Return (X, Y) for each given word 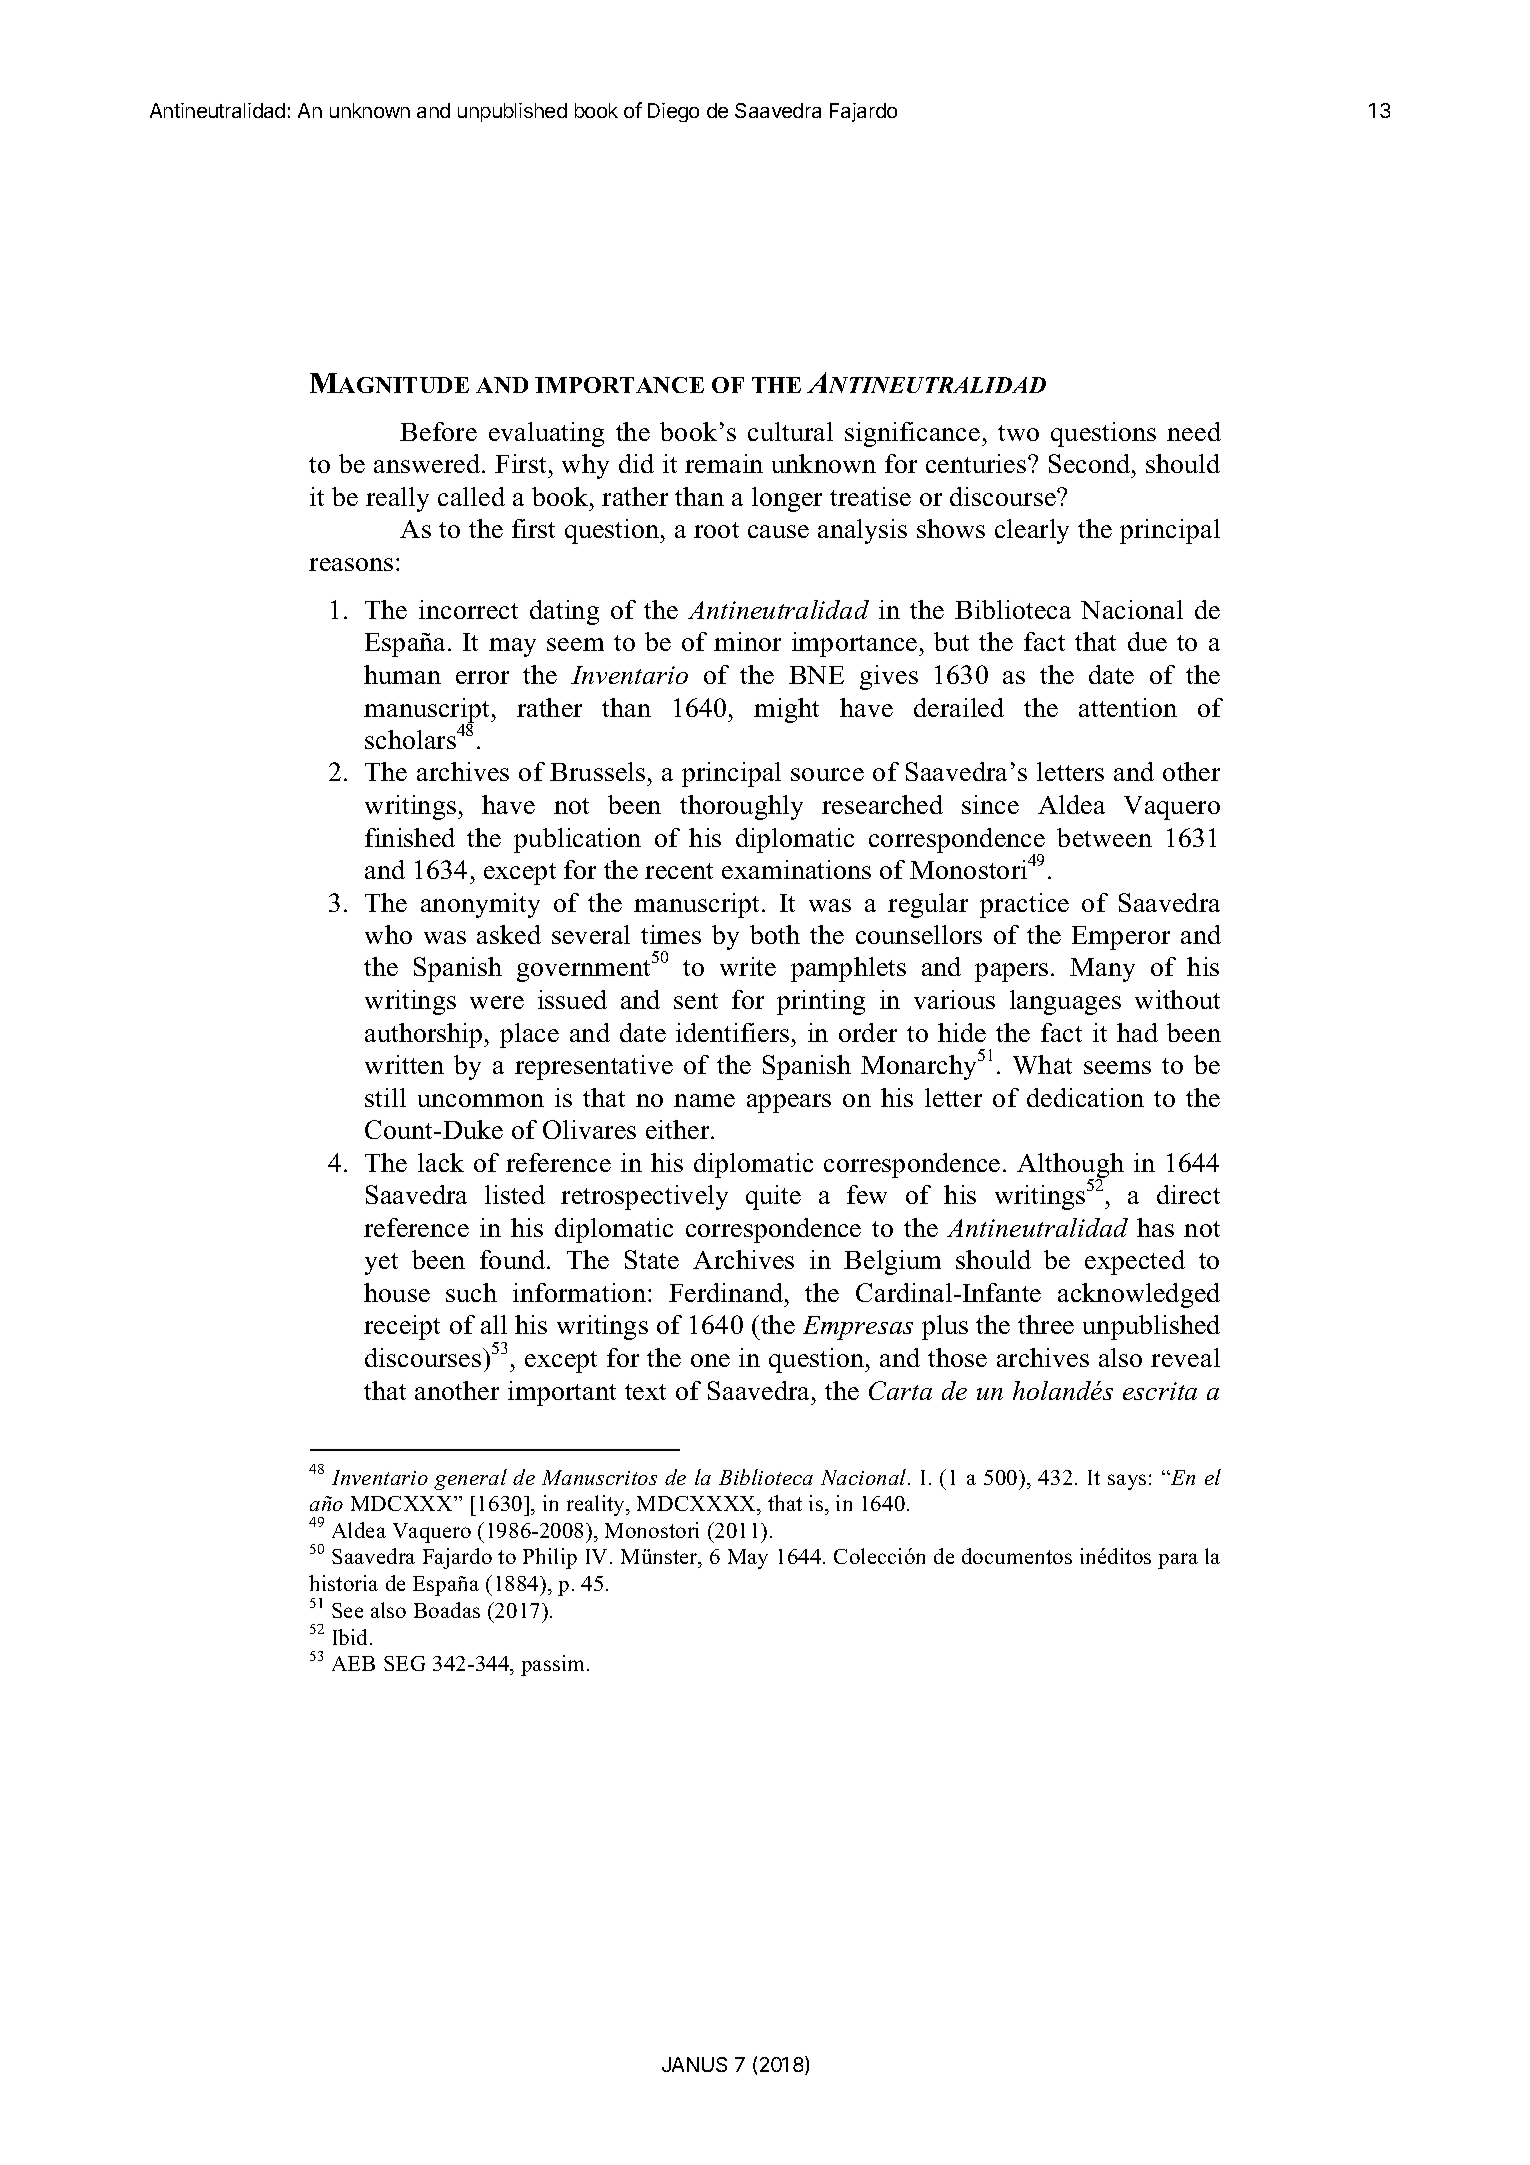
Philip (550, 1558)
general (470, 1479)
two (1018, 433)
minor (747, 641)
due (1147, 641)
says (1127, 1482)
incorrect (468, 609)
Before (438, 431)
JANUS (694, 2064)
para (1178, 1561)
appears (789, 1103)
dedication (1085, 1097)
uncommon (481, 1100)
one (710, 1360)
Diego (673, 112)
